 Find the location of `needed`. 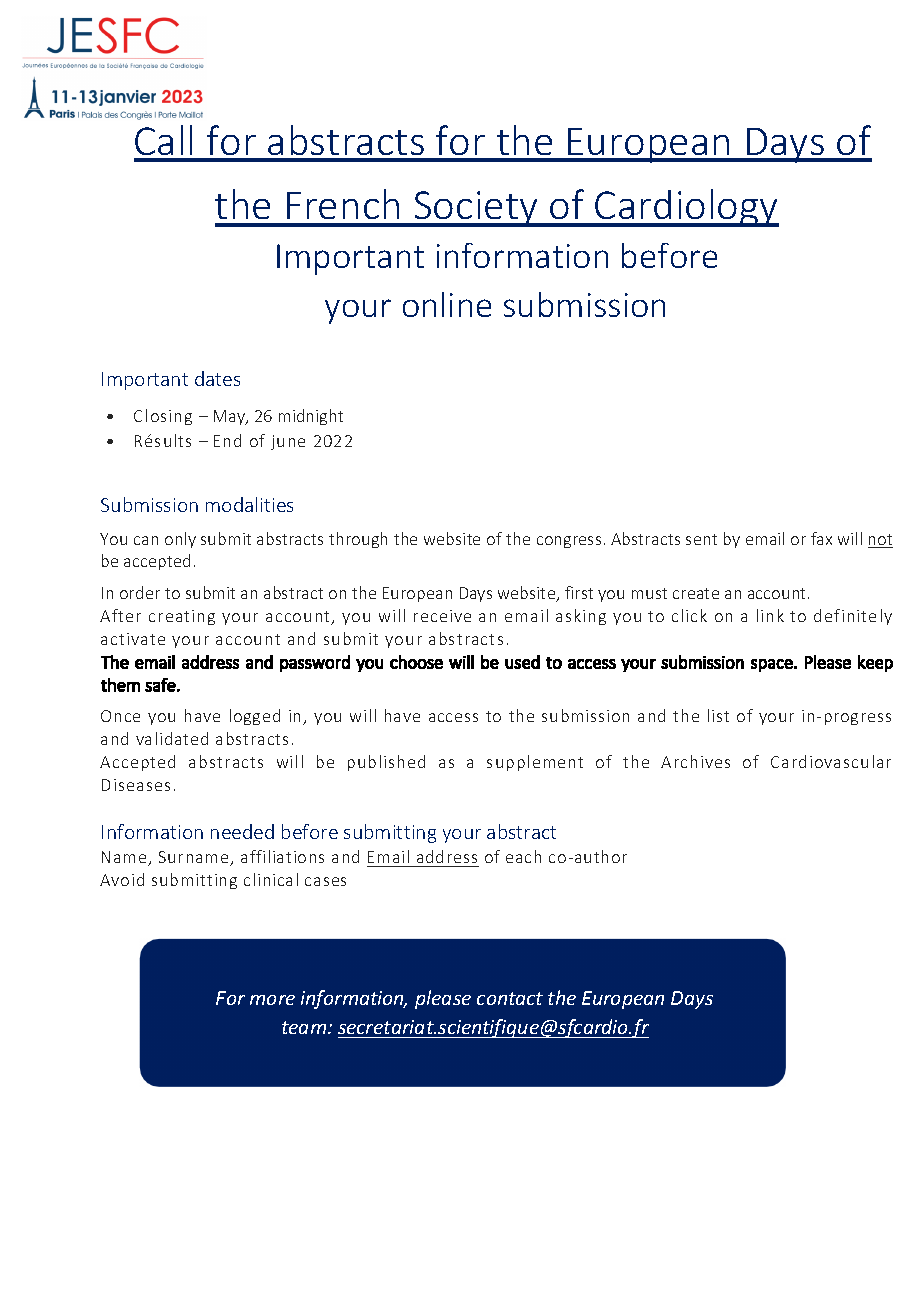

needed is located at coordinates (242, 831).
